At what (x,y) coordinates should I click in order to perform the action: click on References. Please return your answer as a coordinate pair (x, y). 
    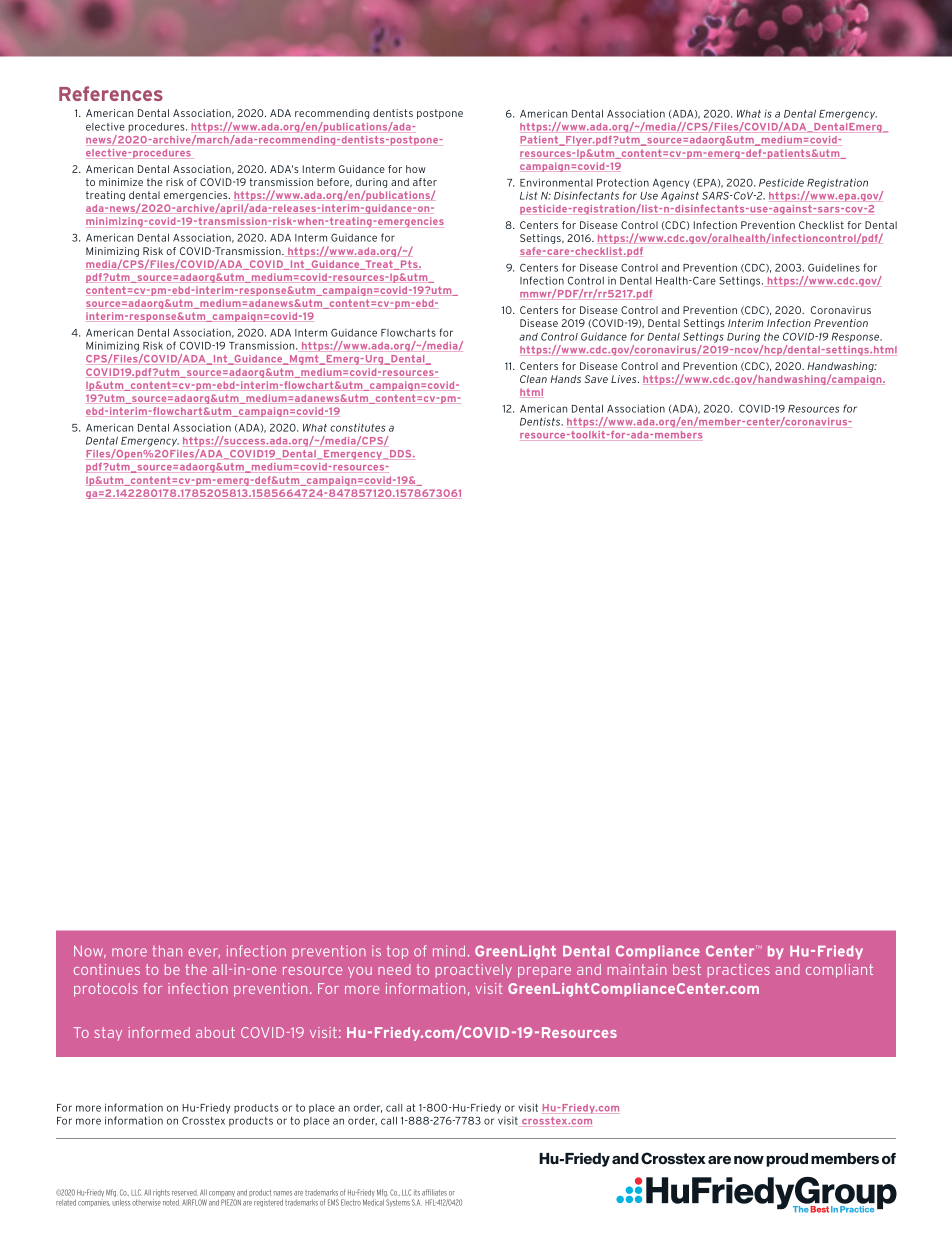
    Looking at the image, I should click on (111, 93).
